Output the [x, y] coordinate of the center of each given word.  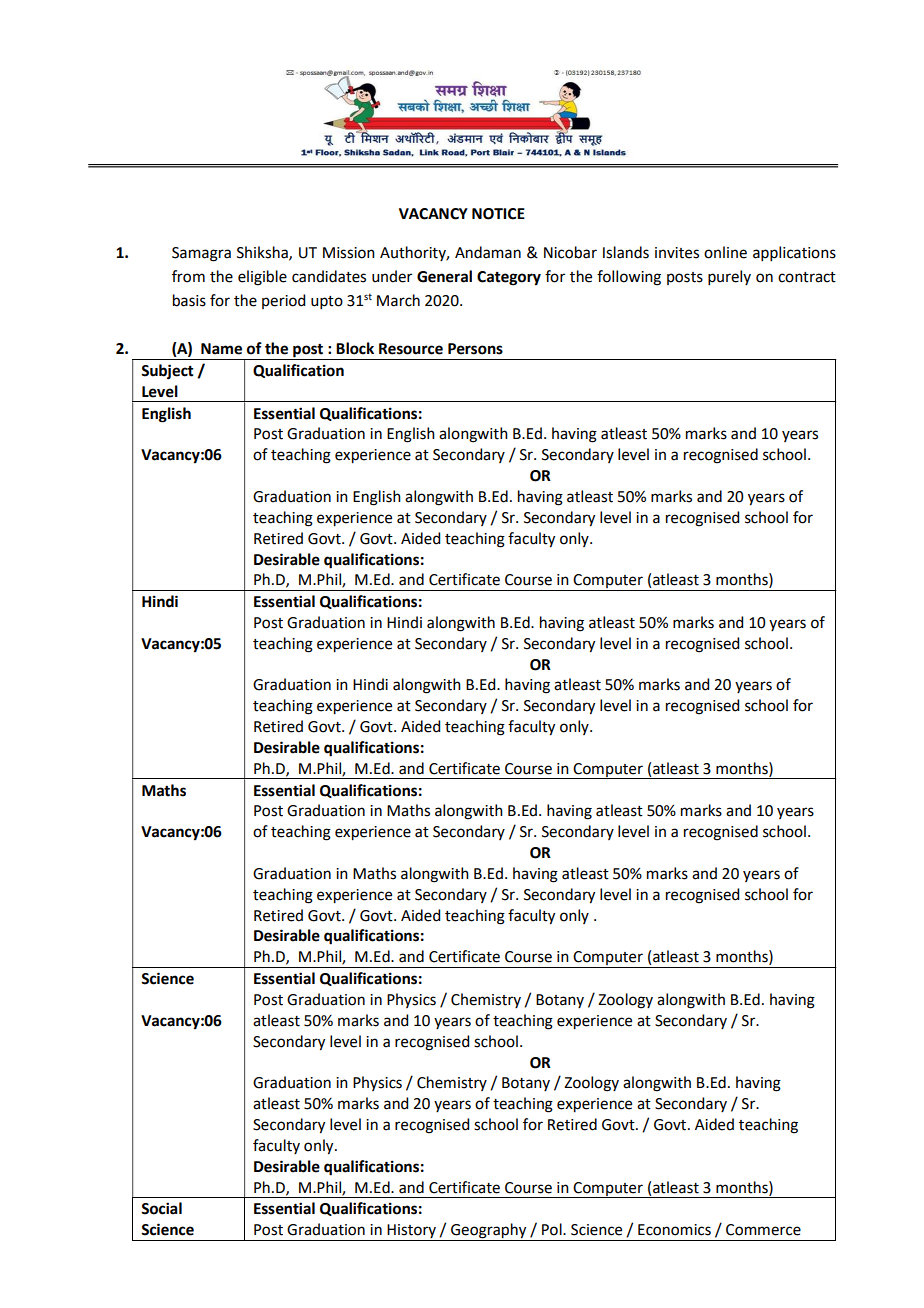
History [412, 1232]
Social [161, 1208]
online [725, 252]
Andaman [488, 252]
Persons [475, 349]
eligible [262, 278]
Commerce [763, 1230]
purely [729, 277]
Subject [167, 372]
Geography [489, 1232]
